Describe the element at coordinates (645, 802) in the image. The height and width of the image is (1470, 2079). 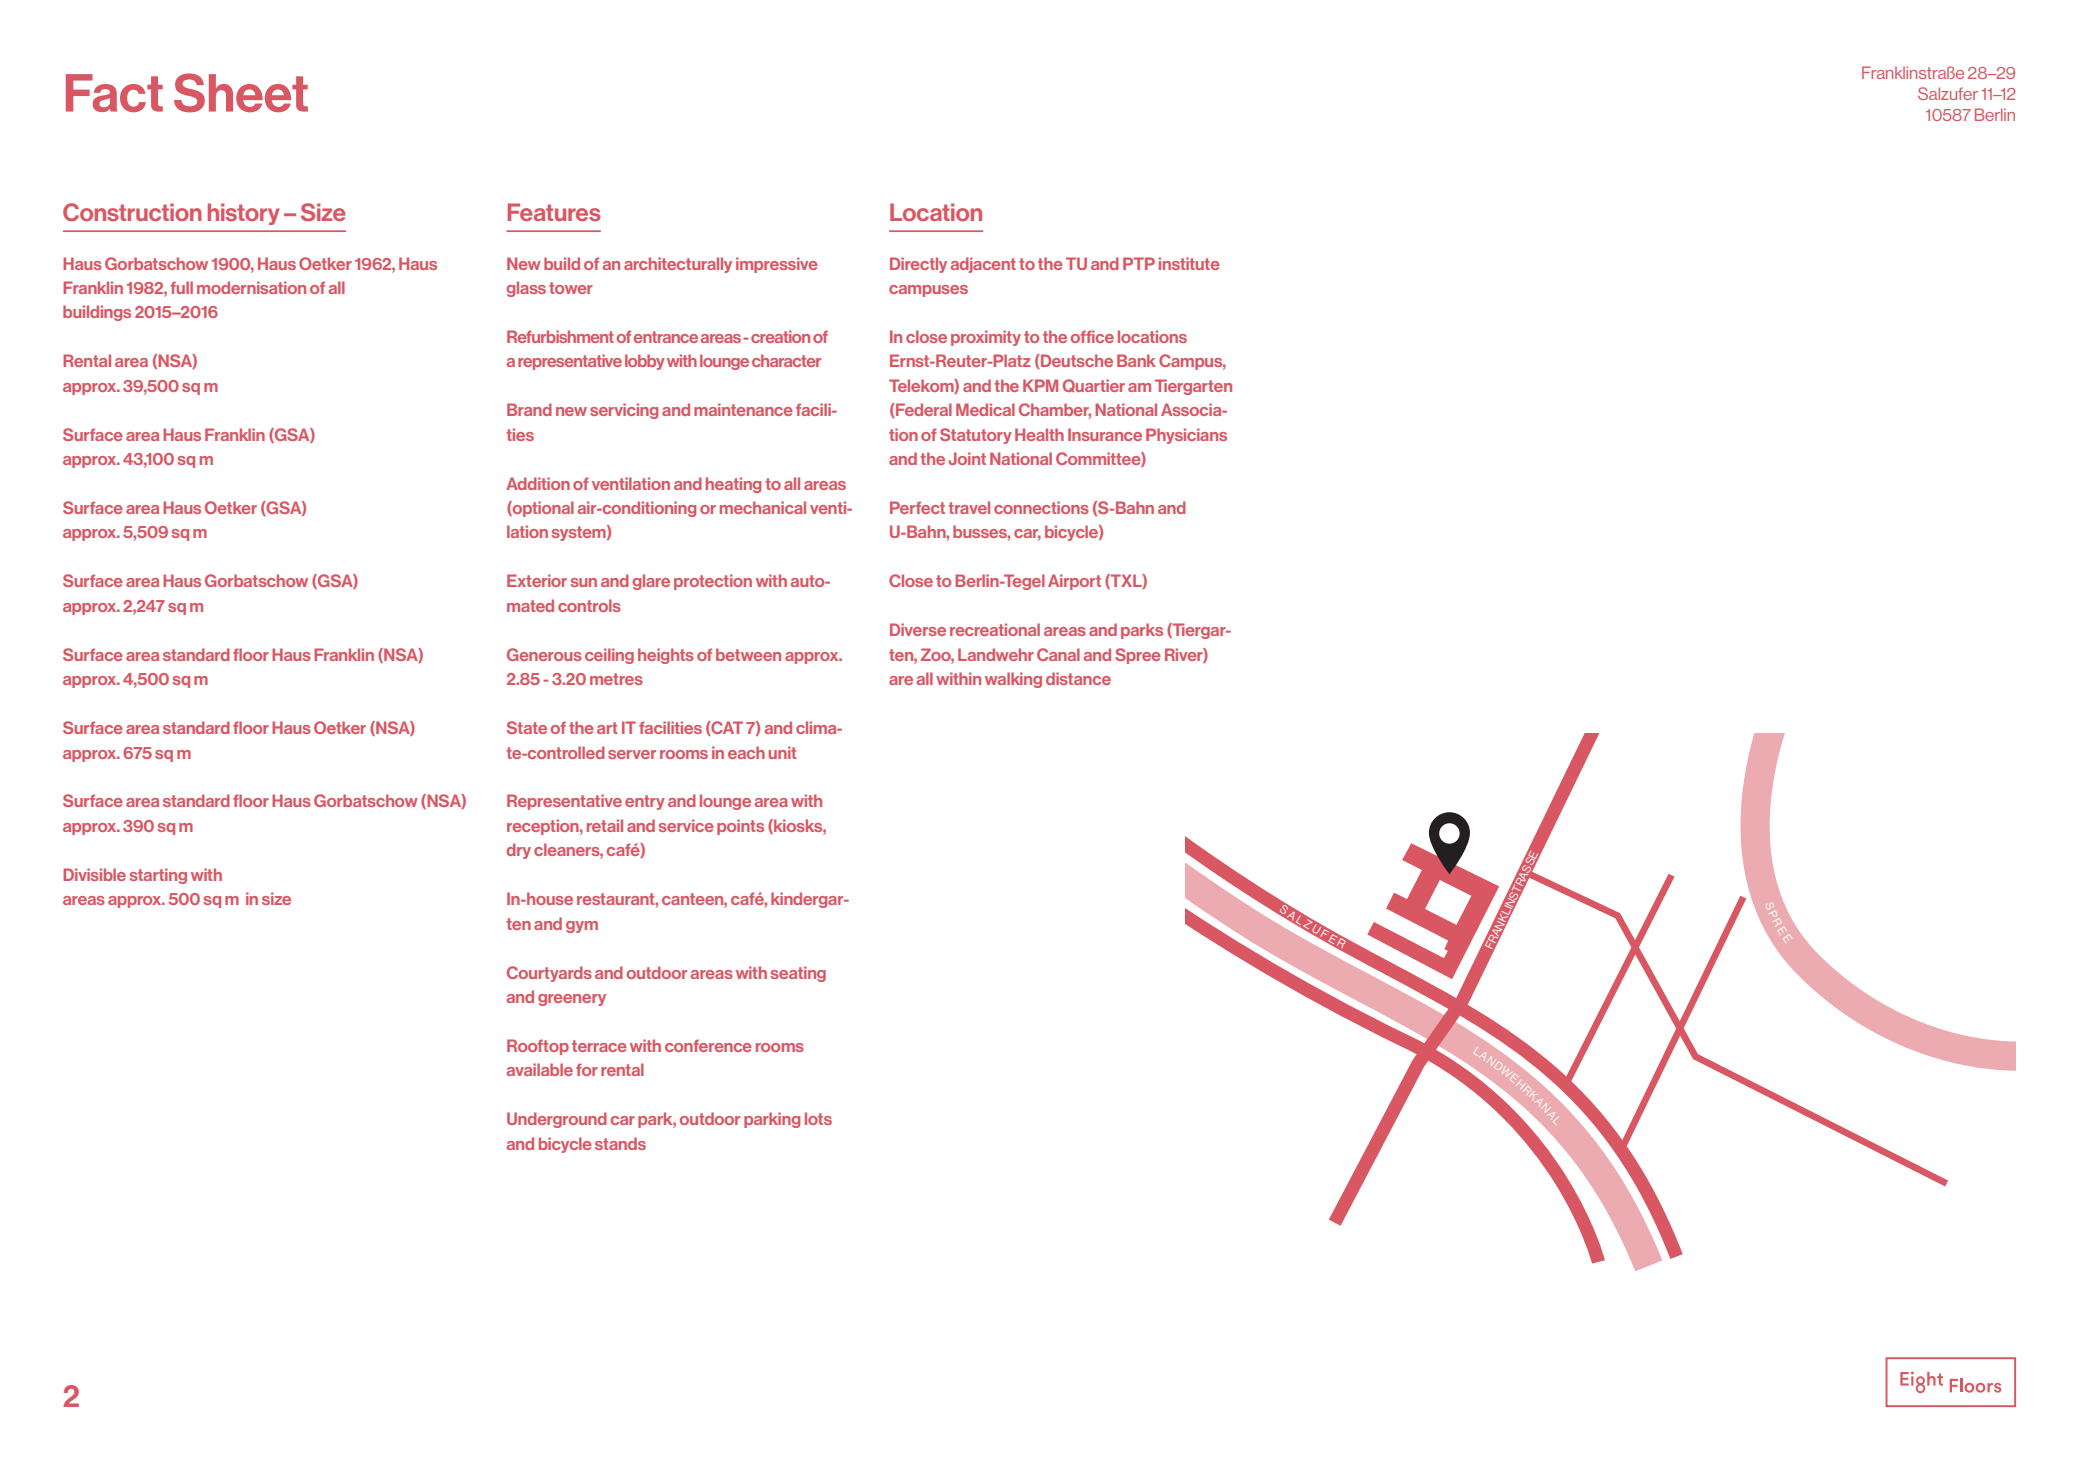
I see `entry` at that location.
